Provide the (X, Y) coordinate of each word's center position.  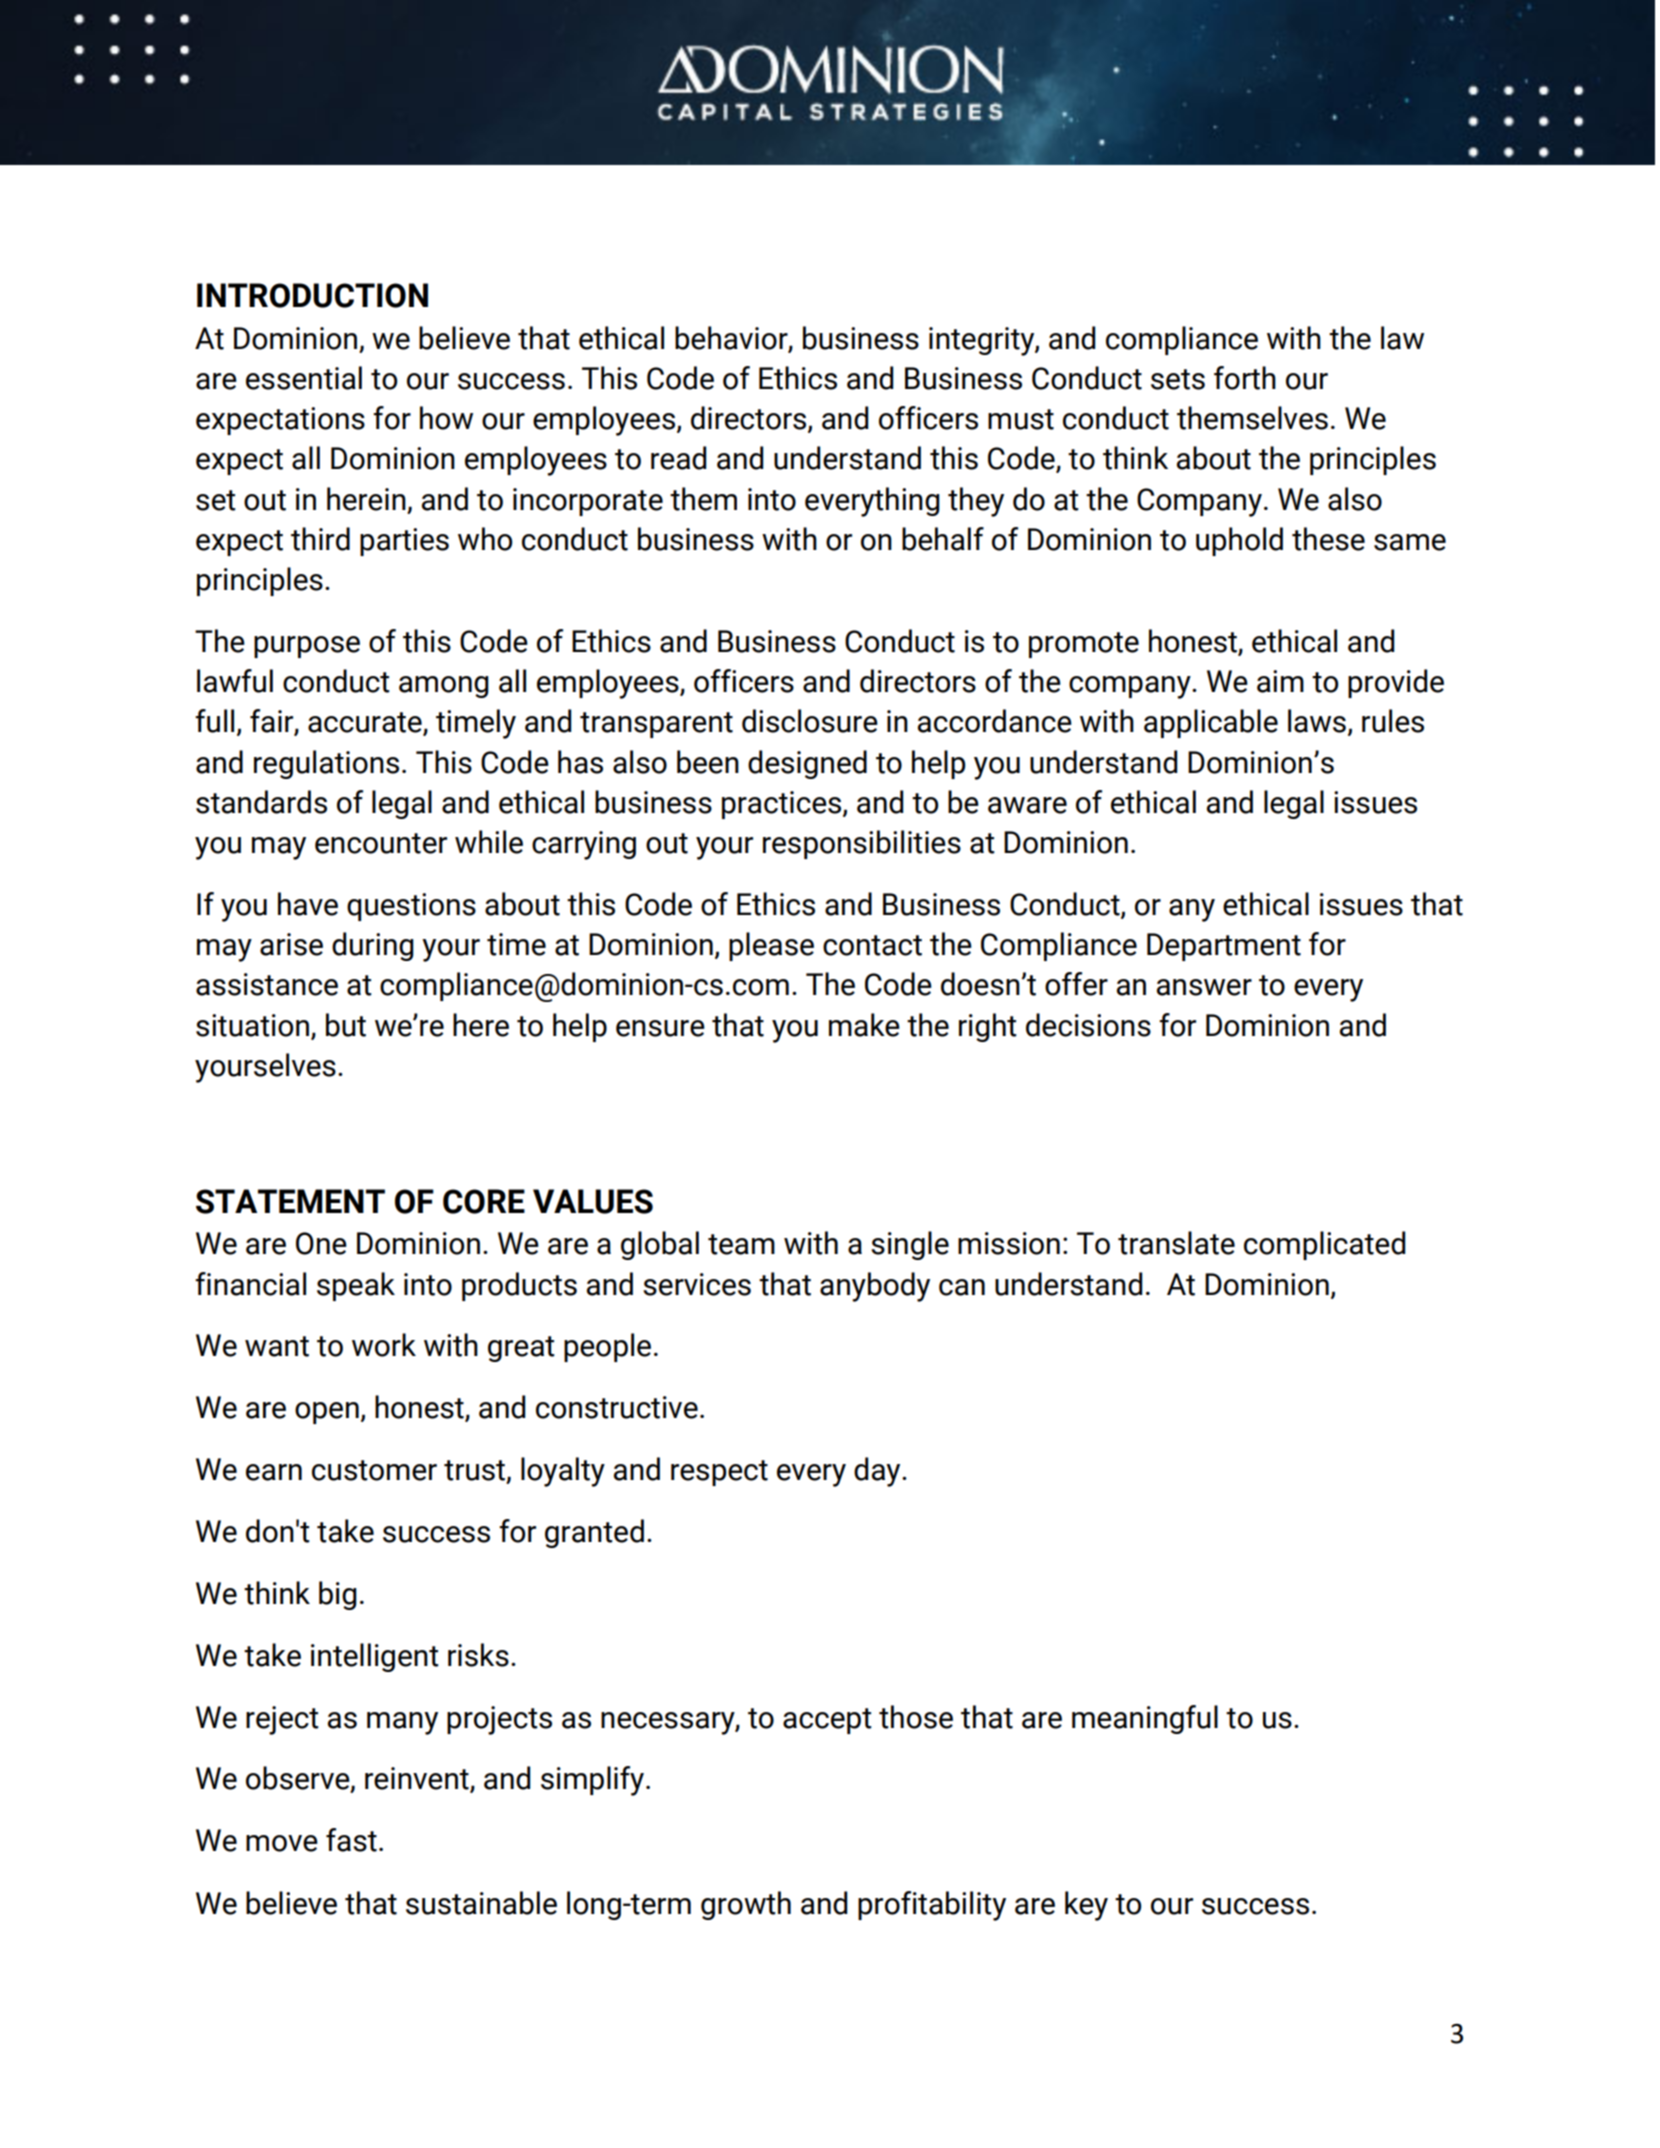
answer (1204, 987)
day (878, 1472)
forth (1245, 378)
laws (1317, 721)
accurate (366, 723)
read (678, 458)
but (346, 1025)
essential (304, 378)
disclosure (810, 721)
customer (374, 1470)
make (864, 1025)
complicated (1324, 1245)
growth (746, 1905)
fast (351, 1840)
